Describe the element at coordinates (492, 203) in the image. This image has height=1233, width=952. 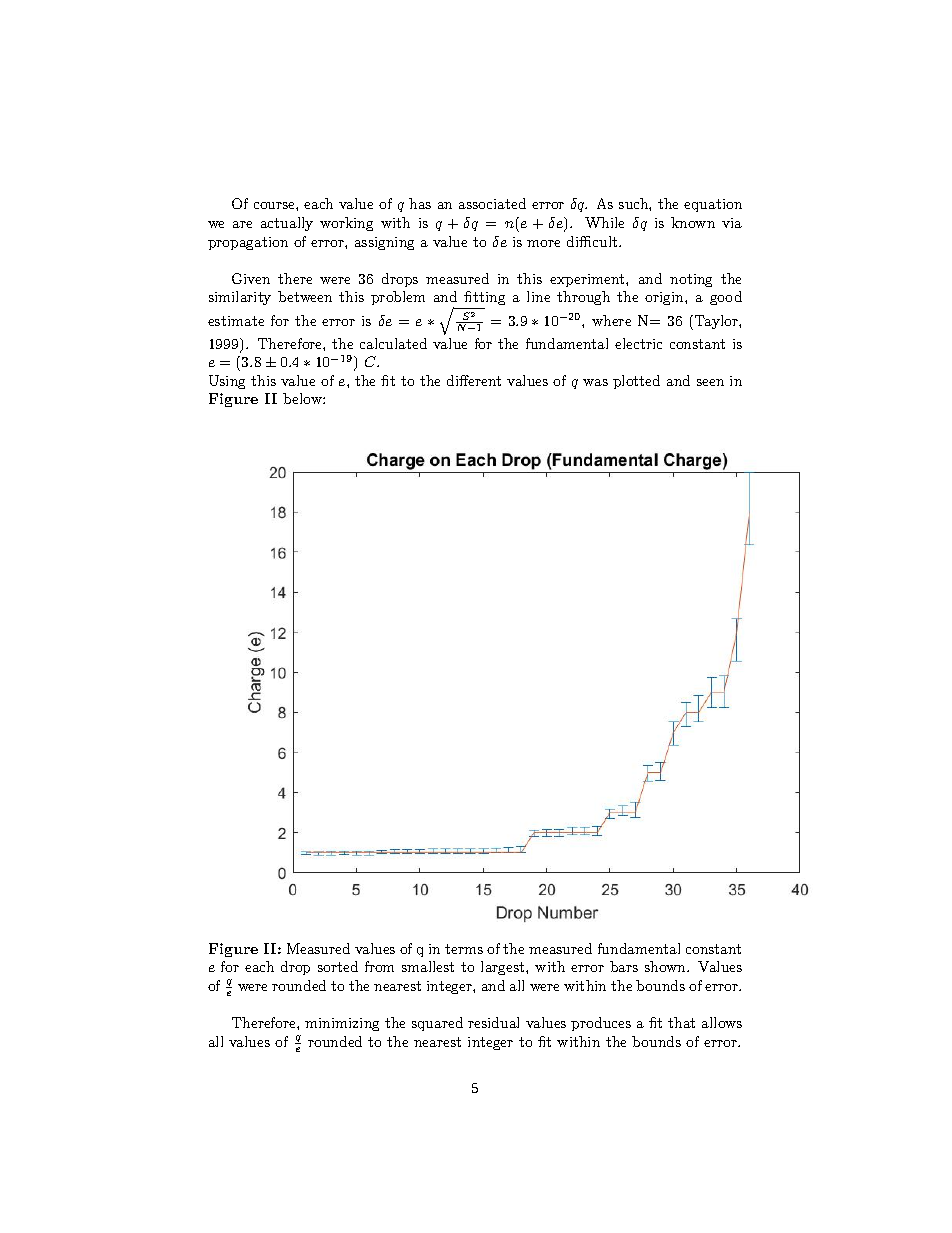
I see `associated` at that location.
